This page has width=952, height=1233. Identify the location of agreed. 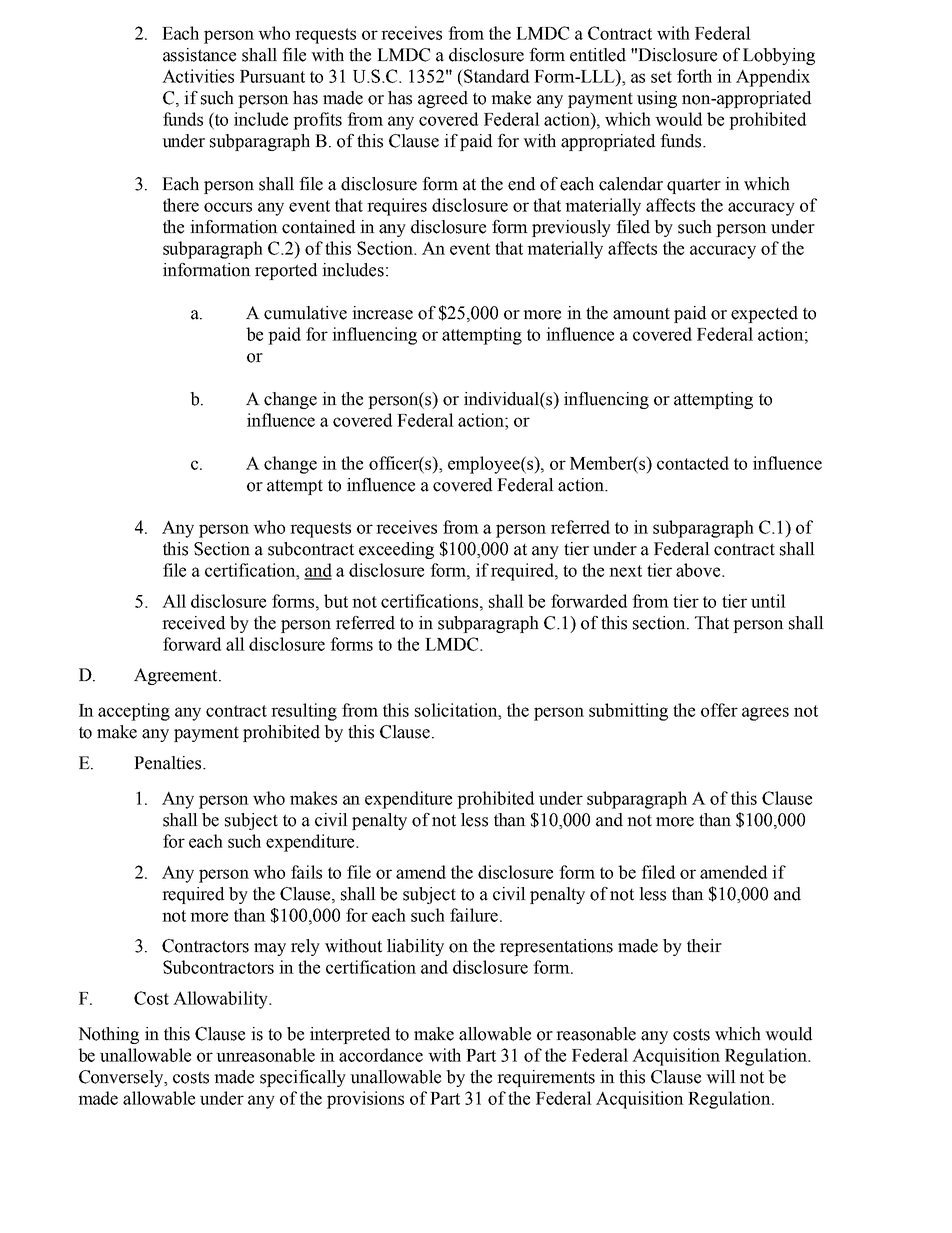
(443, 99).
